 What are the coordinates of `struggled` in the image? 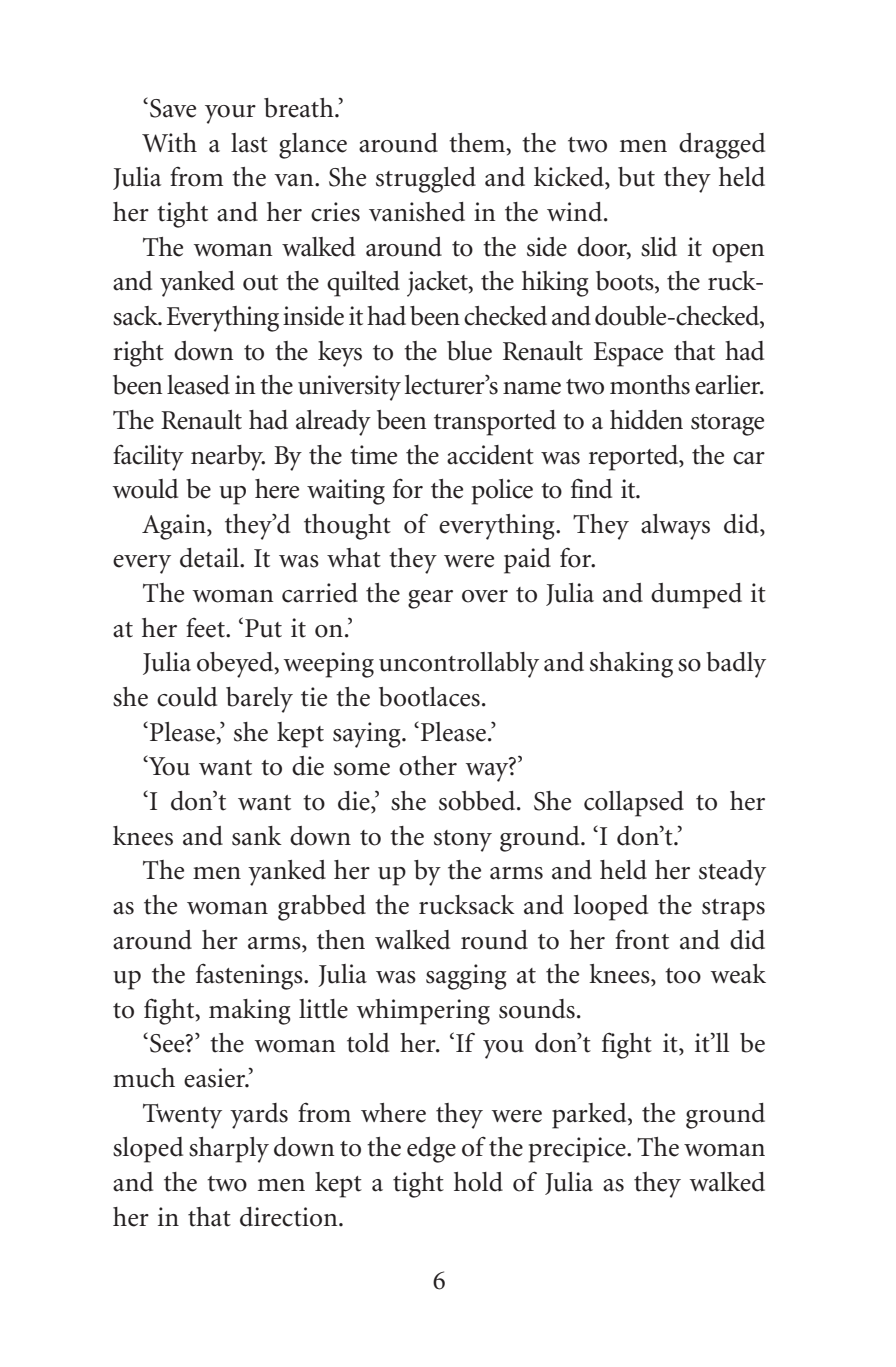 It's located at (426, 180).
